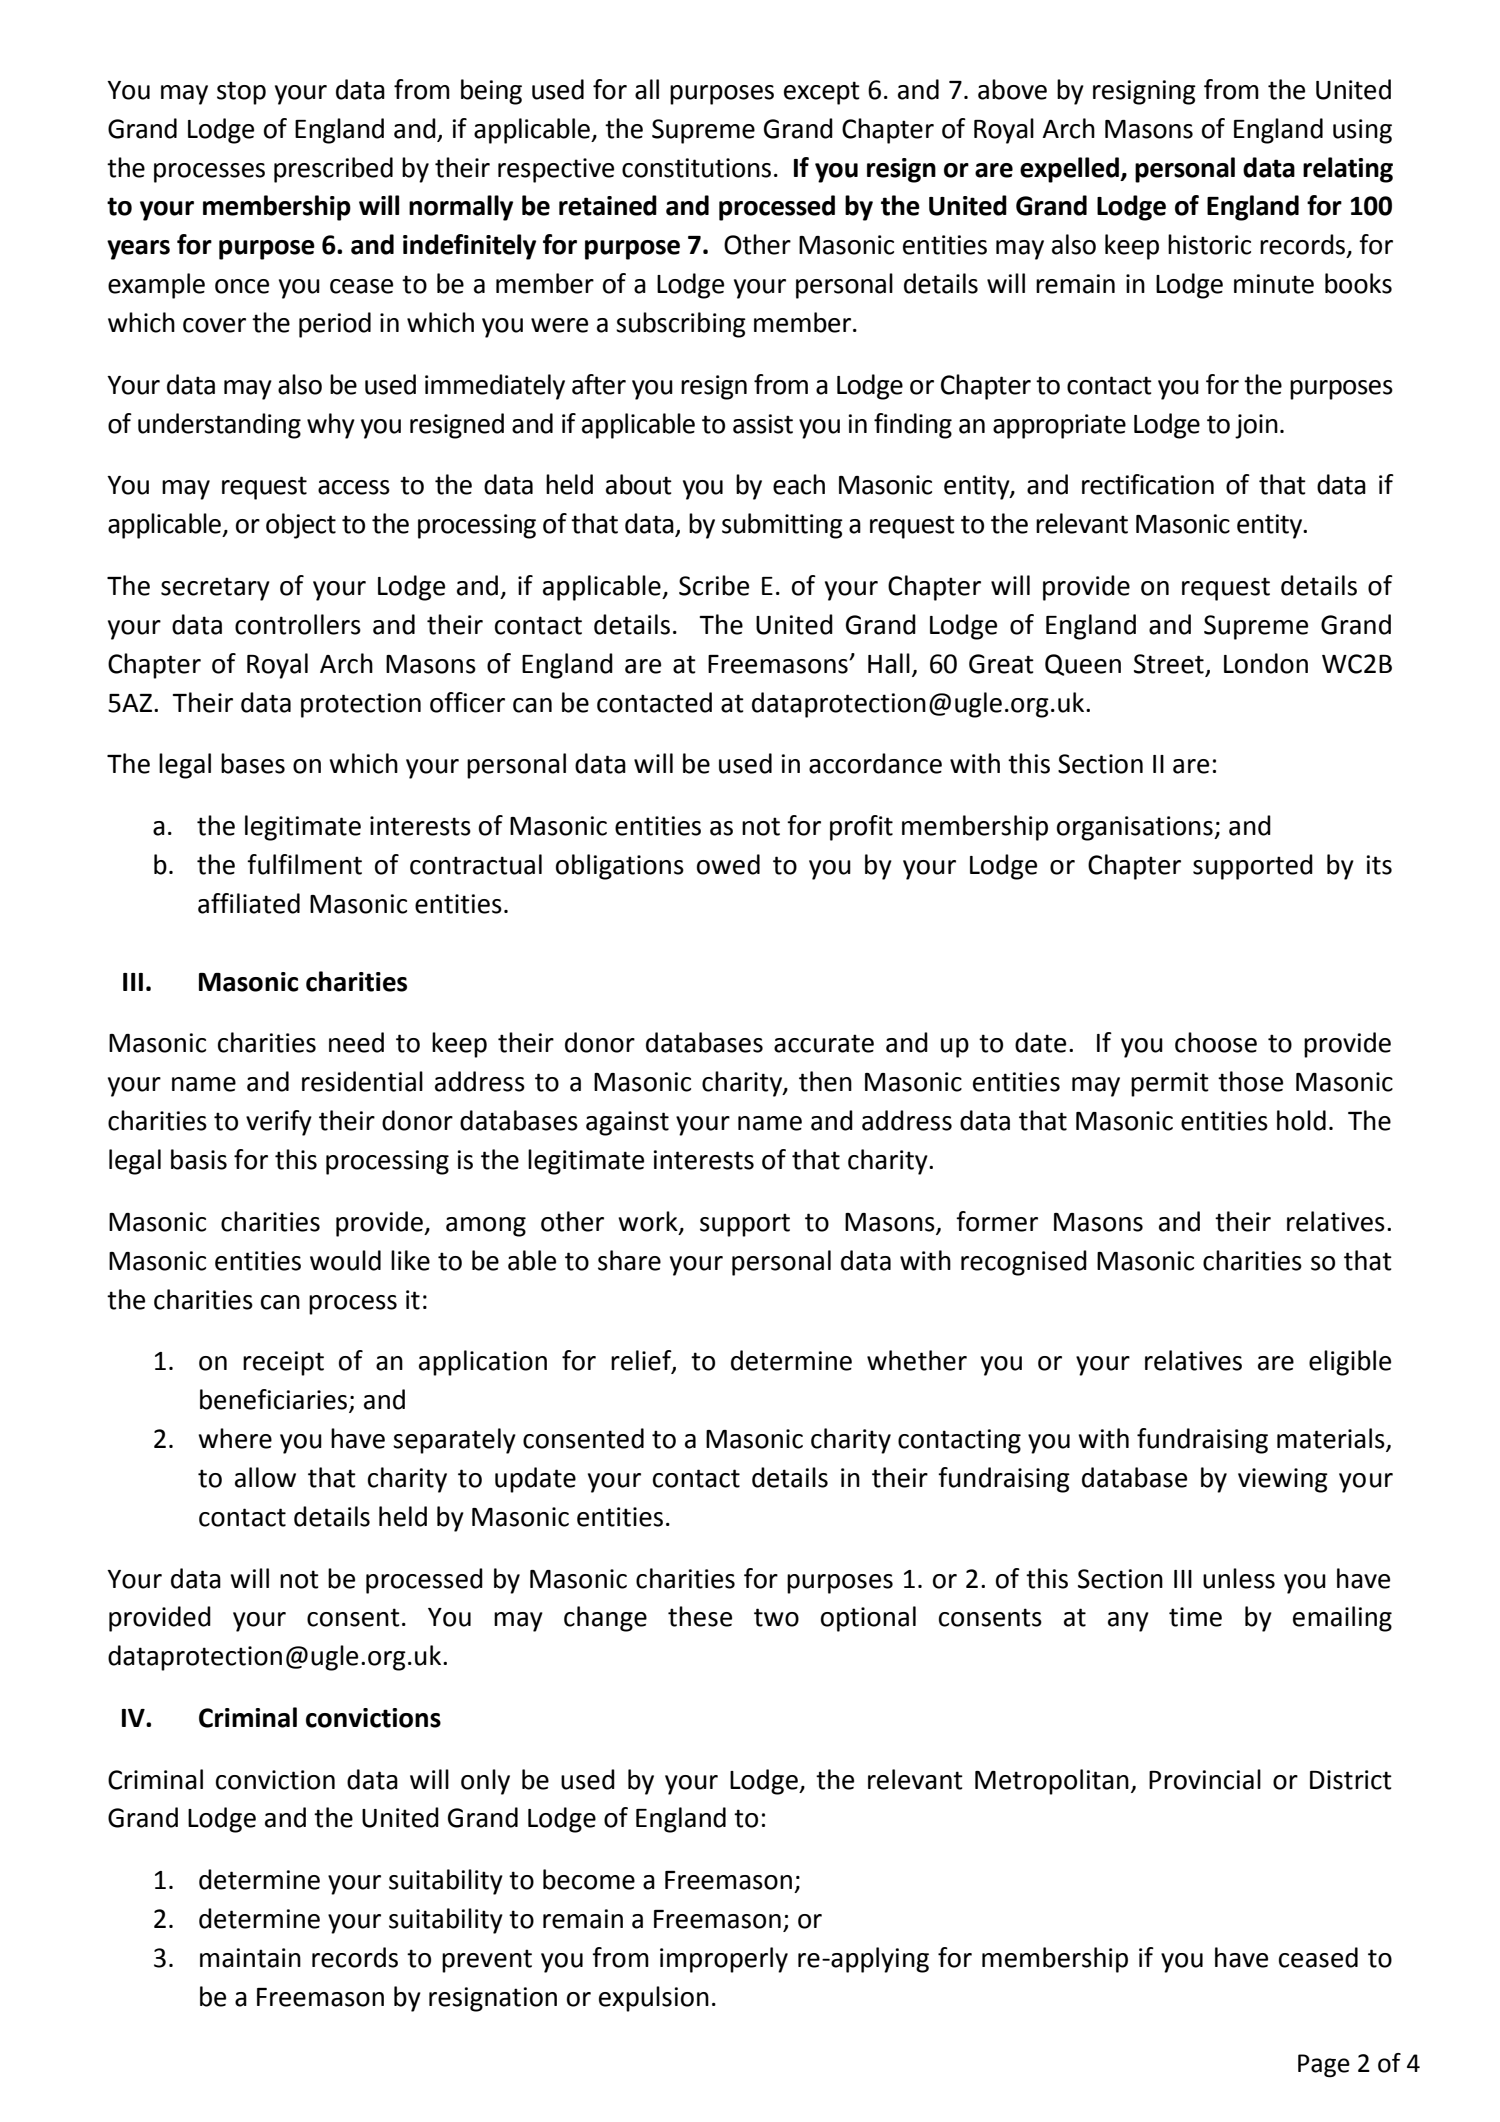  What do you see at coordinates (241, 93) in the screenshot?
I see `stop` at bounding box center [241, 93].
